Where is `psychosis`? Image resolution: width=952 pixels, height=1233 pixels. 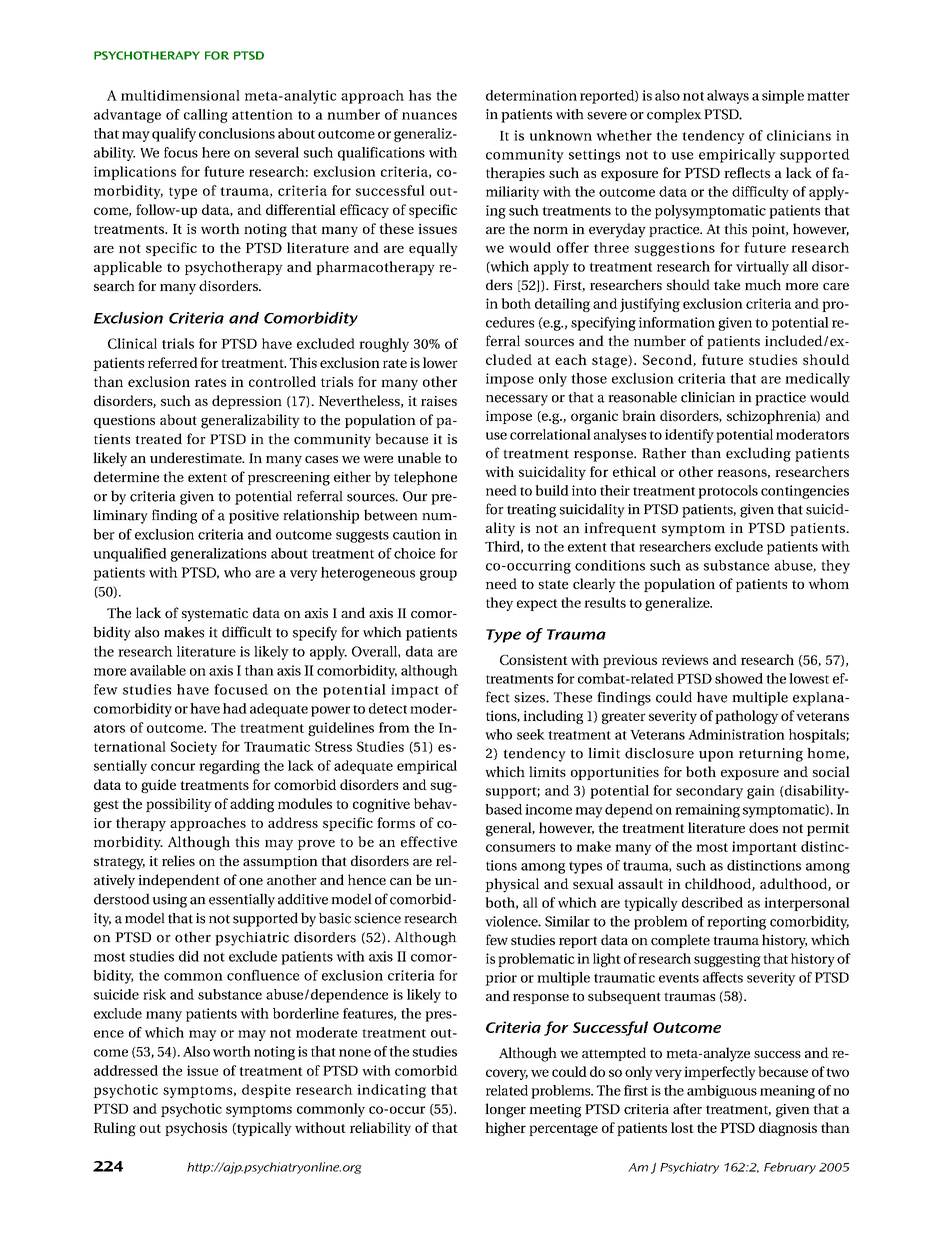
psychosis is located at coordinates (196, 1129).
